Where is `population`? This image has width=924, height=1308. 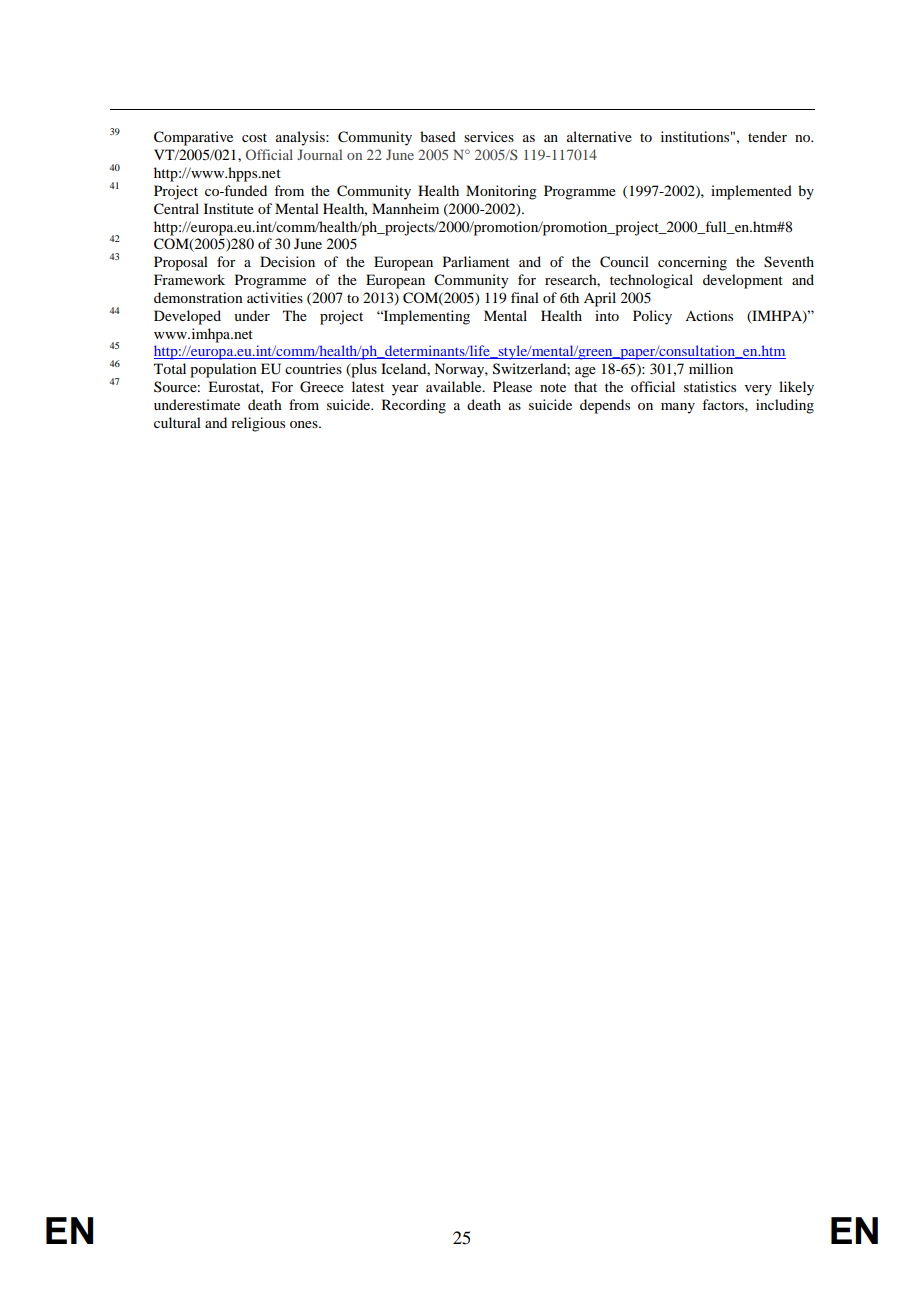 population is located at coordinates (223, 370).
